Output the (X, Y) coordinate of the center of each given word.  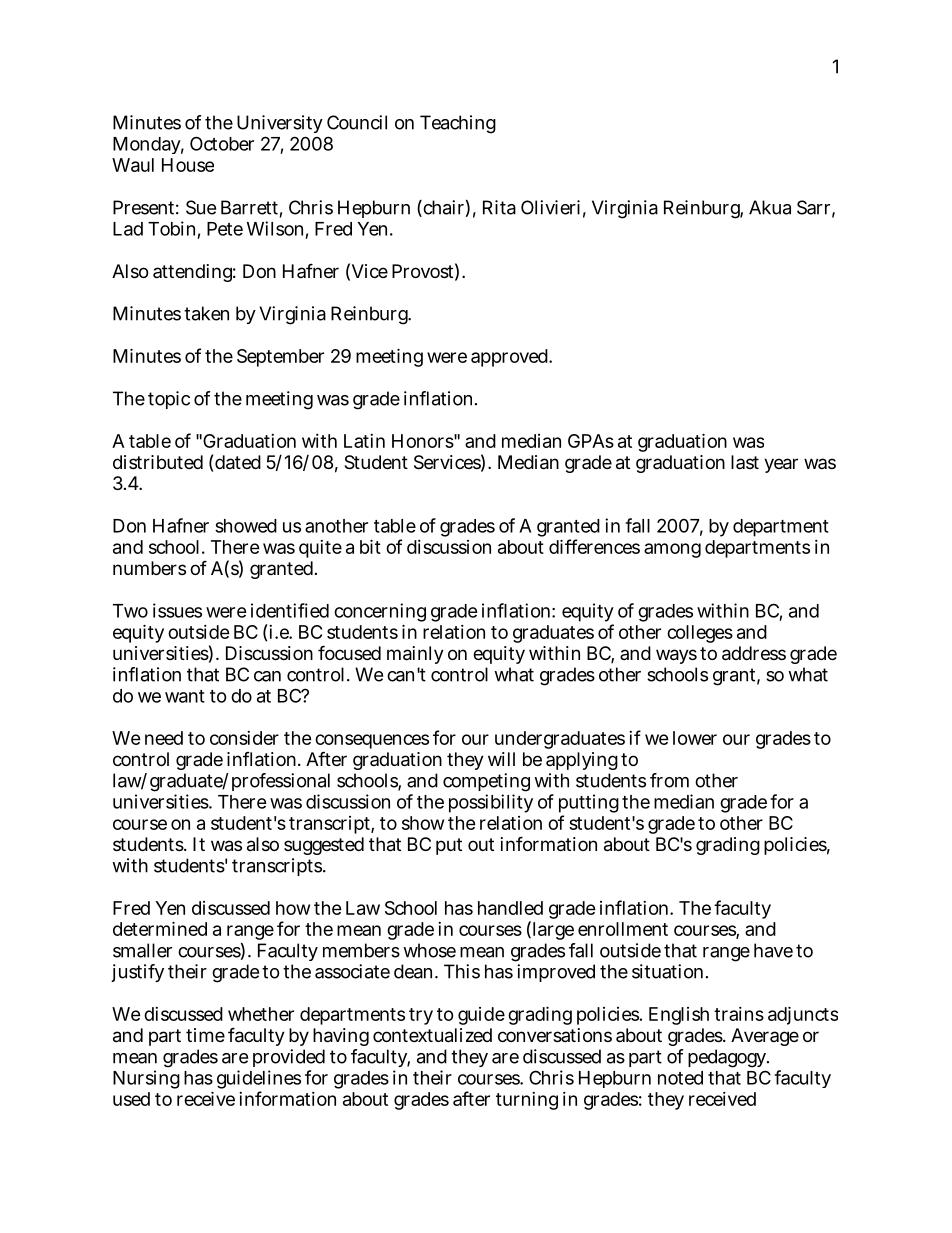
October (222, 143)
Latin (364, 441)
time (205, 1035)
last (745, 462)
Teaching (458, 124)
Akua (770, 207)
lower (695, 738)
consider (244, 738)
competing (486, 784)
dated (238, 462)
